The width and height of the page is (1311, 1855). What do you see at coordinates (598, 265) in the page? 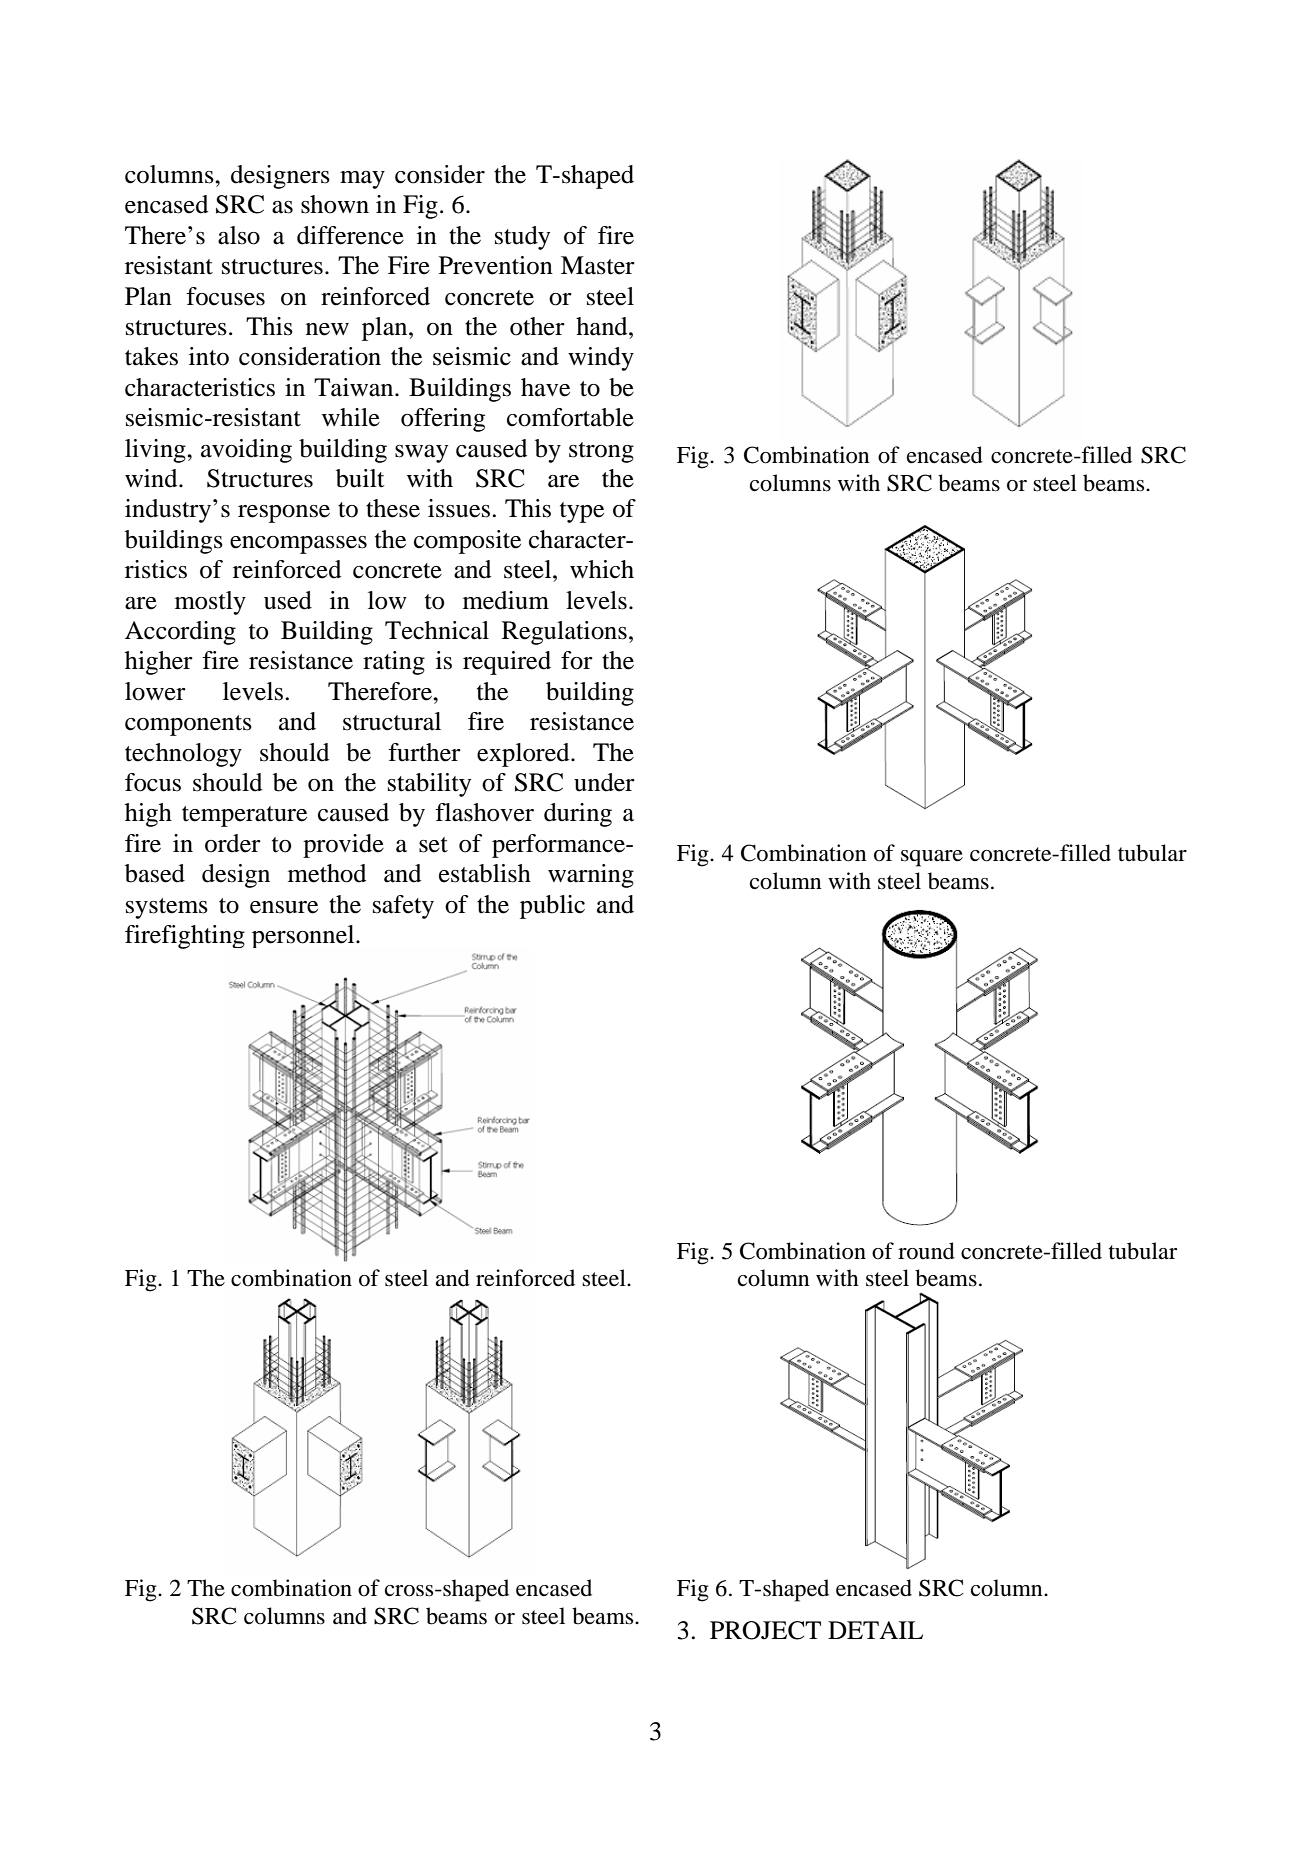
I see `Master` at bounding box center [598, 265].
